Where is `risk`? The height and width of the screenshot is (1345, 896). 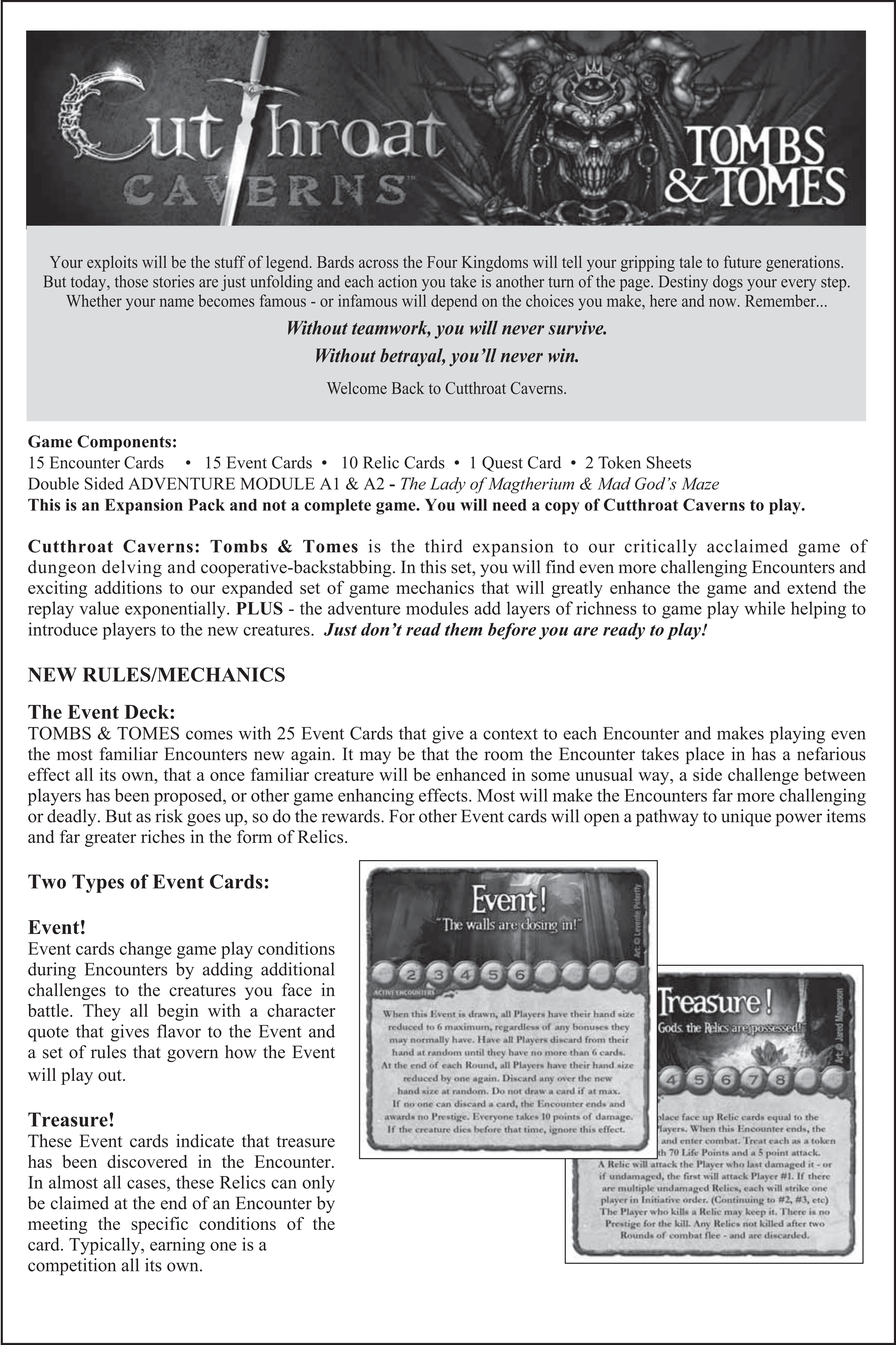 risk is located at coordinates (169, 816).
